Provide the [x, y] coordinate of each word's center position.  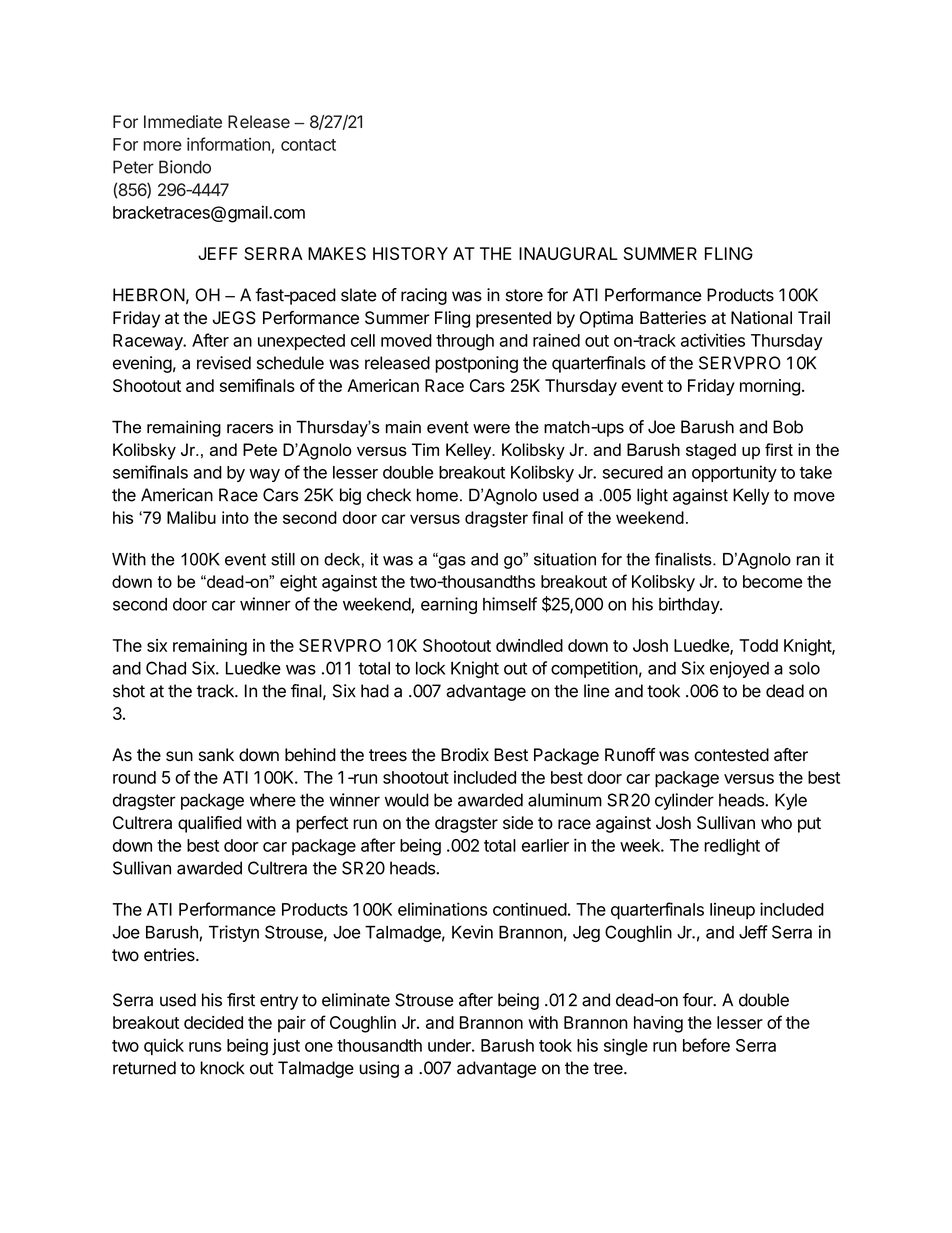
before [706, 1045]
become [772, 581]
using [379, 1069]
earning [449, 605]
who [776, 823]
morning [770, 387]
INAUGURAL [568, 253]
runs [205, 1047]
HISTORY [410, 253]
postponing [476, 364]
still [283, 559]
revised [224, 363]
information [228, 144]
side [518, 823]
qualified [210, 824]
